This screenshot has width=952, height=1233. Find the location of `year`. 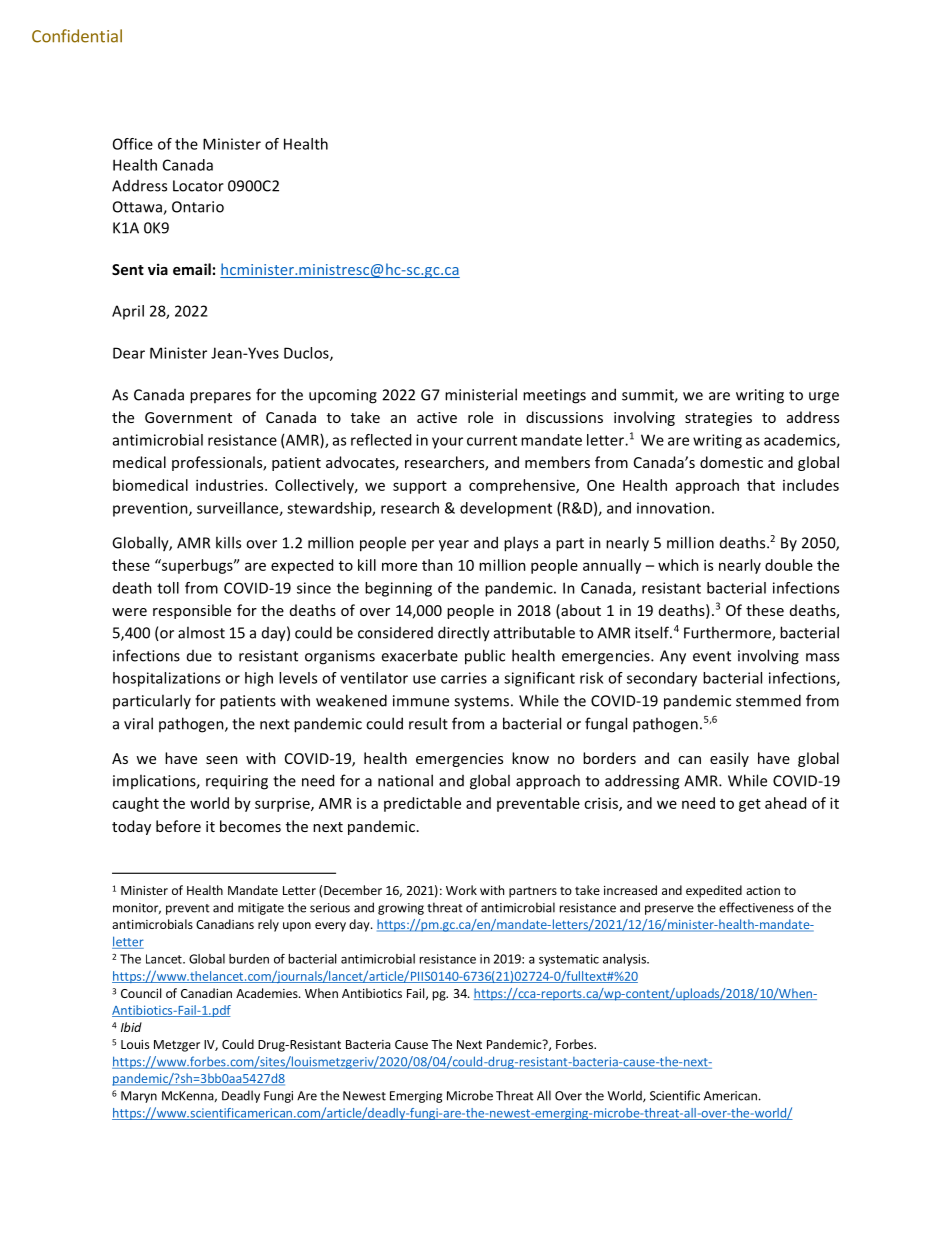

year is located at coordinates (454, 546).
